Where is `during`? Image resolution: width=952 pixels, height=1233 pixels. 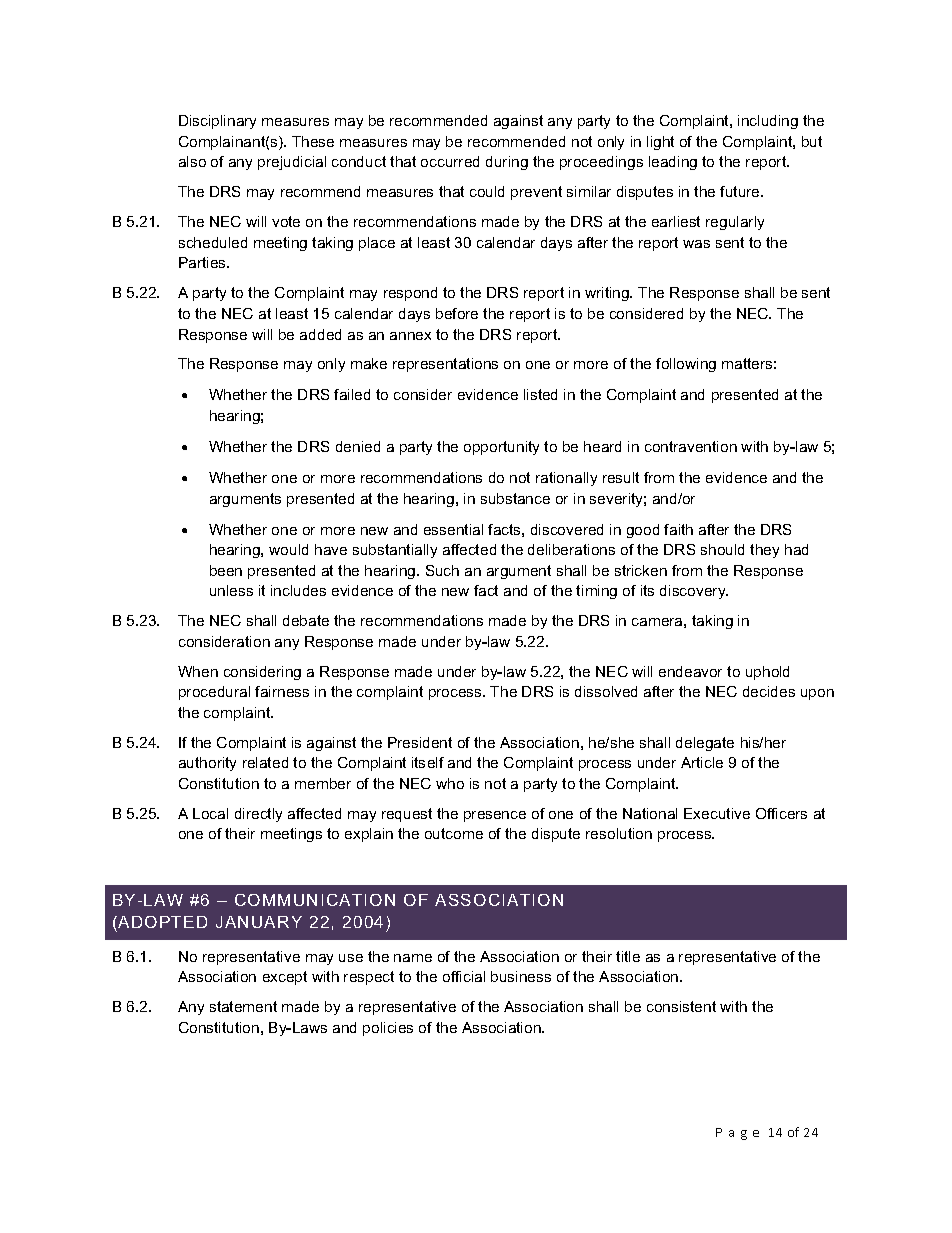
during is located at coordinates (507, 163).
